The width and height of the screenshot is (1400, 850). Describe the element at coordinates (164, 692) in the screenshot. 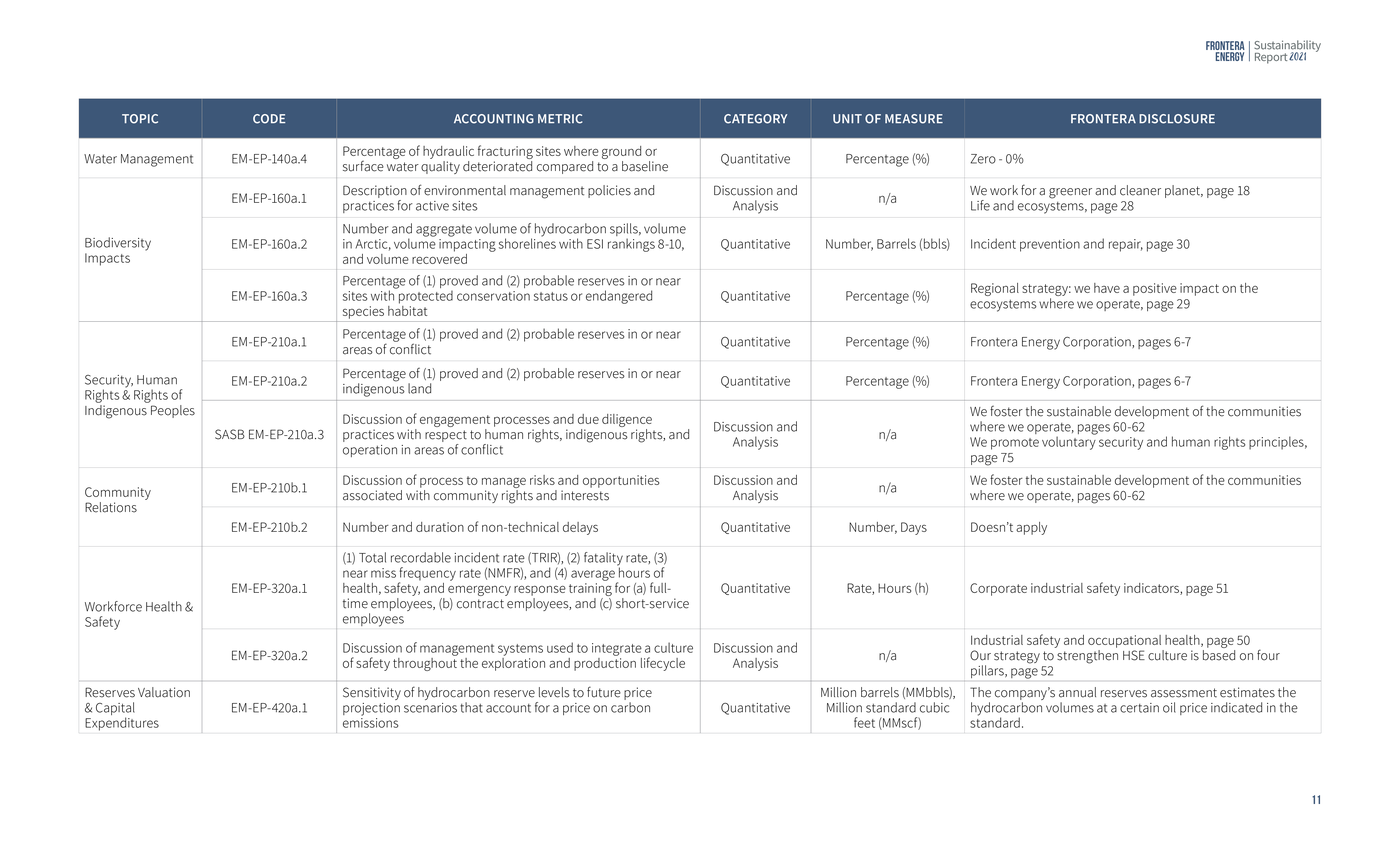

I see `Valuation` at that location.
